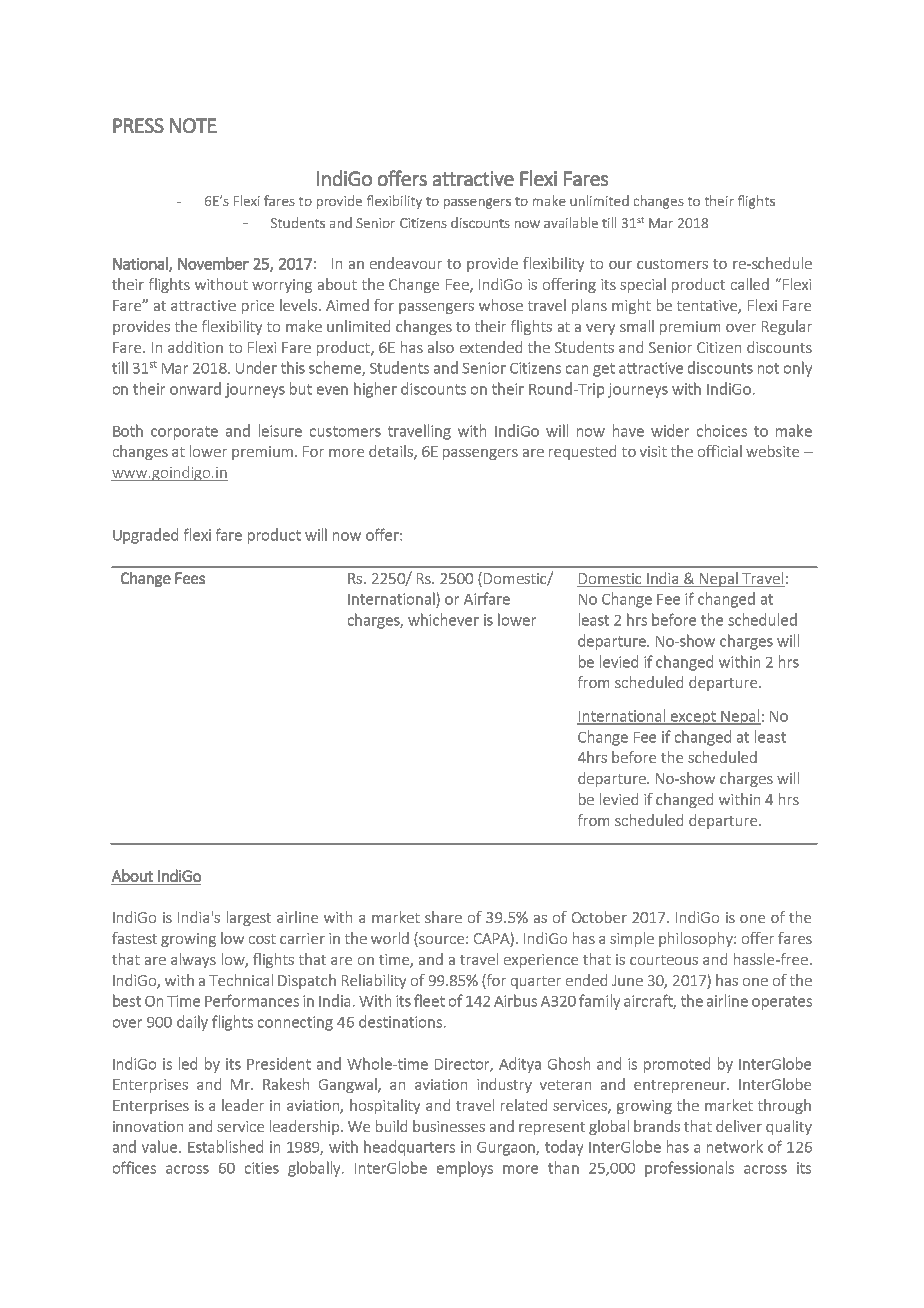  I want to click on NOTE, so click(193, 125).
